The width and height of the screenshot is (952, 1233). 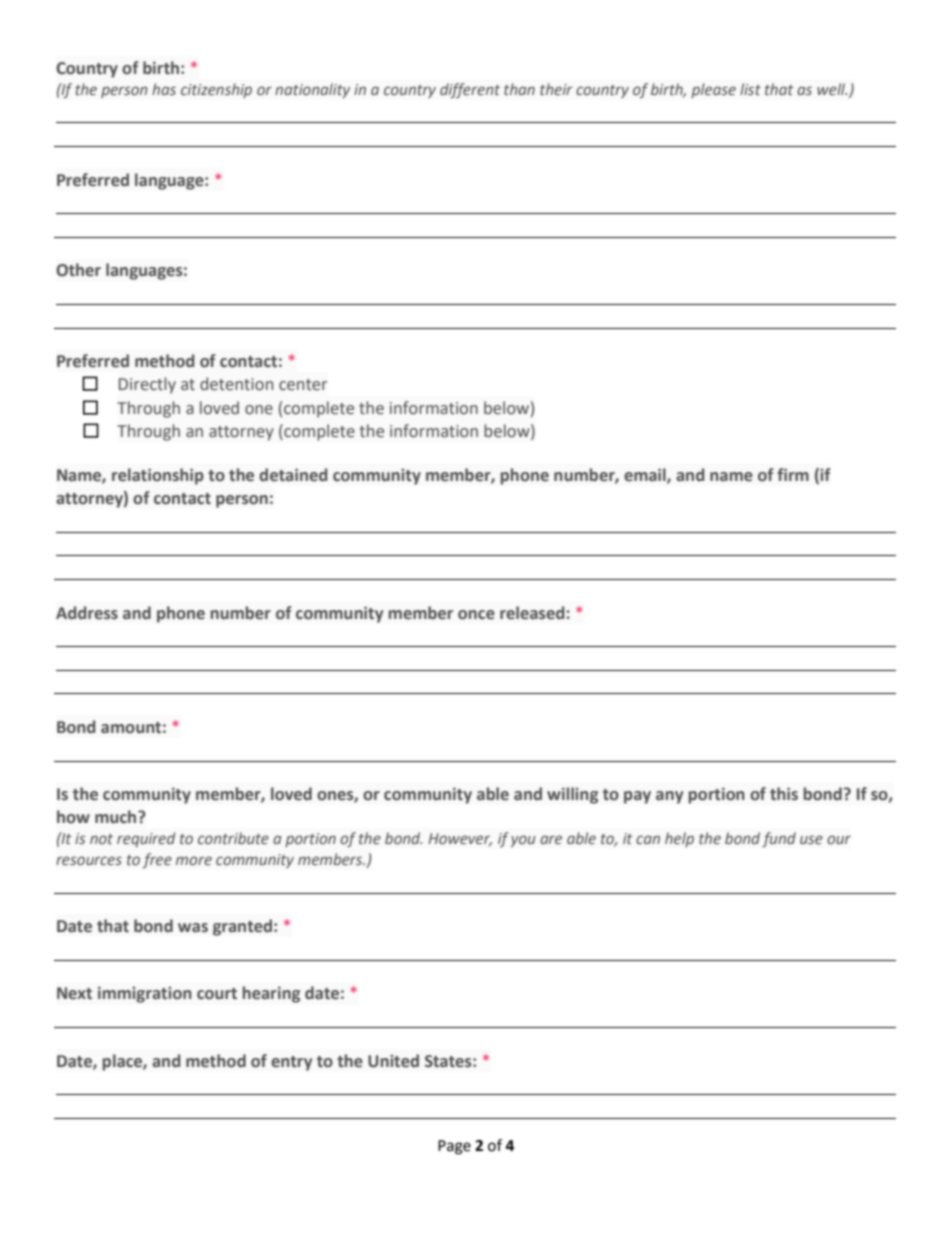 I want to click on has, so click(x=164, y=89).
